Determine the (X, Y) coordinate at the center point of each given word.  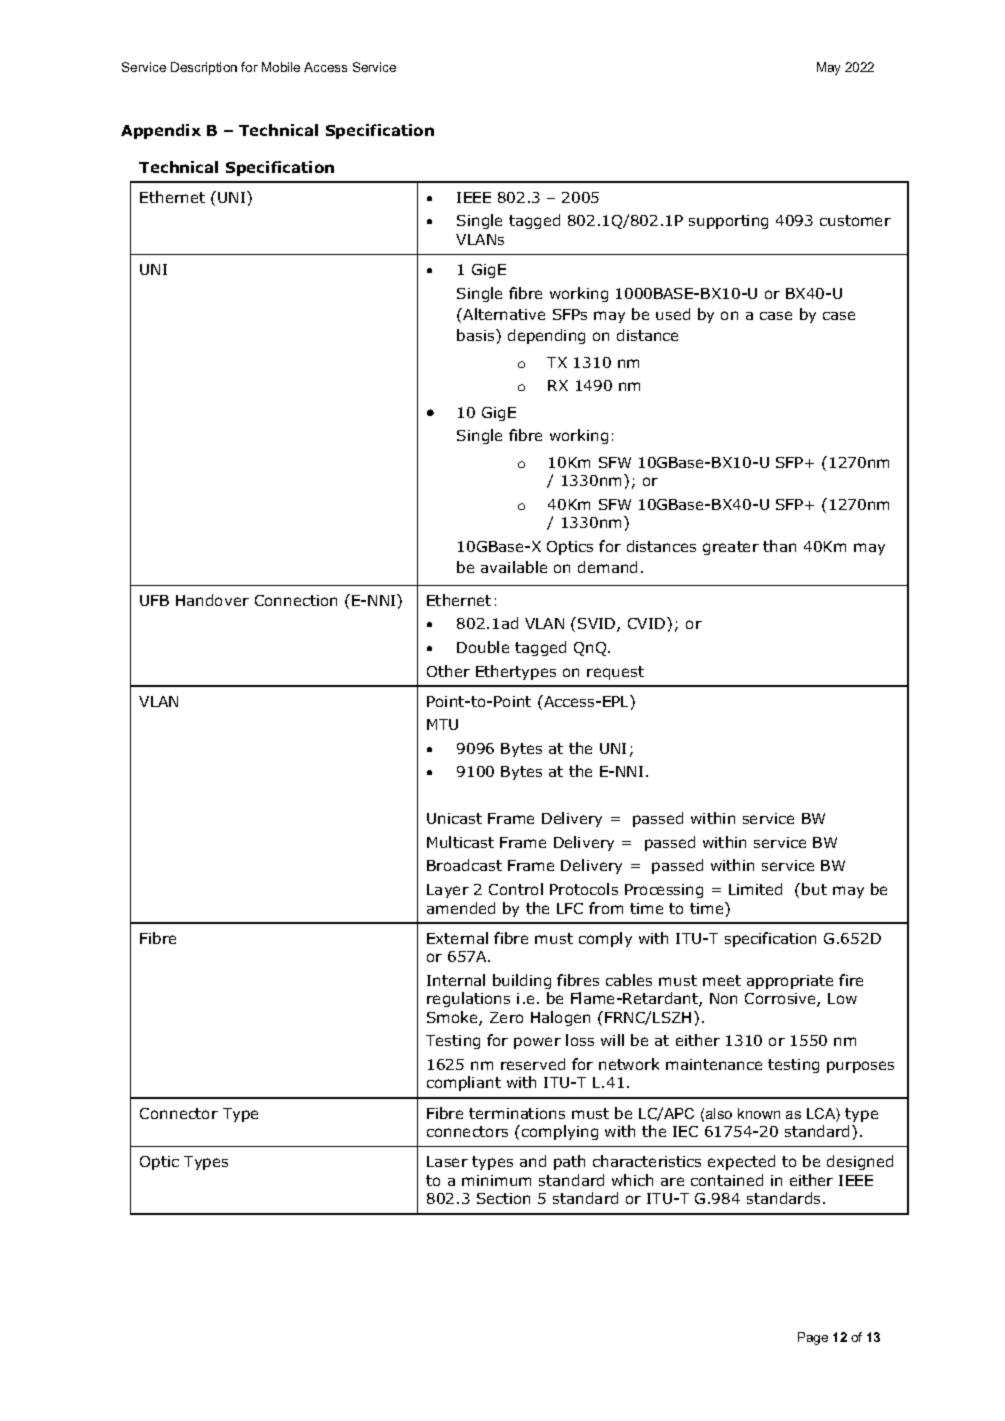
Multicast (460, 842)
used (673, 314)
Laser (447, 1161)
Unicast (454, 818)
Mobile (281, 67)
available (514, 567)
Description (204, 68)
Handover (212, 600)
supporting (728, 222)
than (779, 546)
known (759, 1113)
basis (477, 335)
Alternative (503, 314)
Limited (755, 889)
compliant (464, 1083)
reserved (533, 1064)
